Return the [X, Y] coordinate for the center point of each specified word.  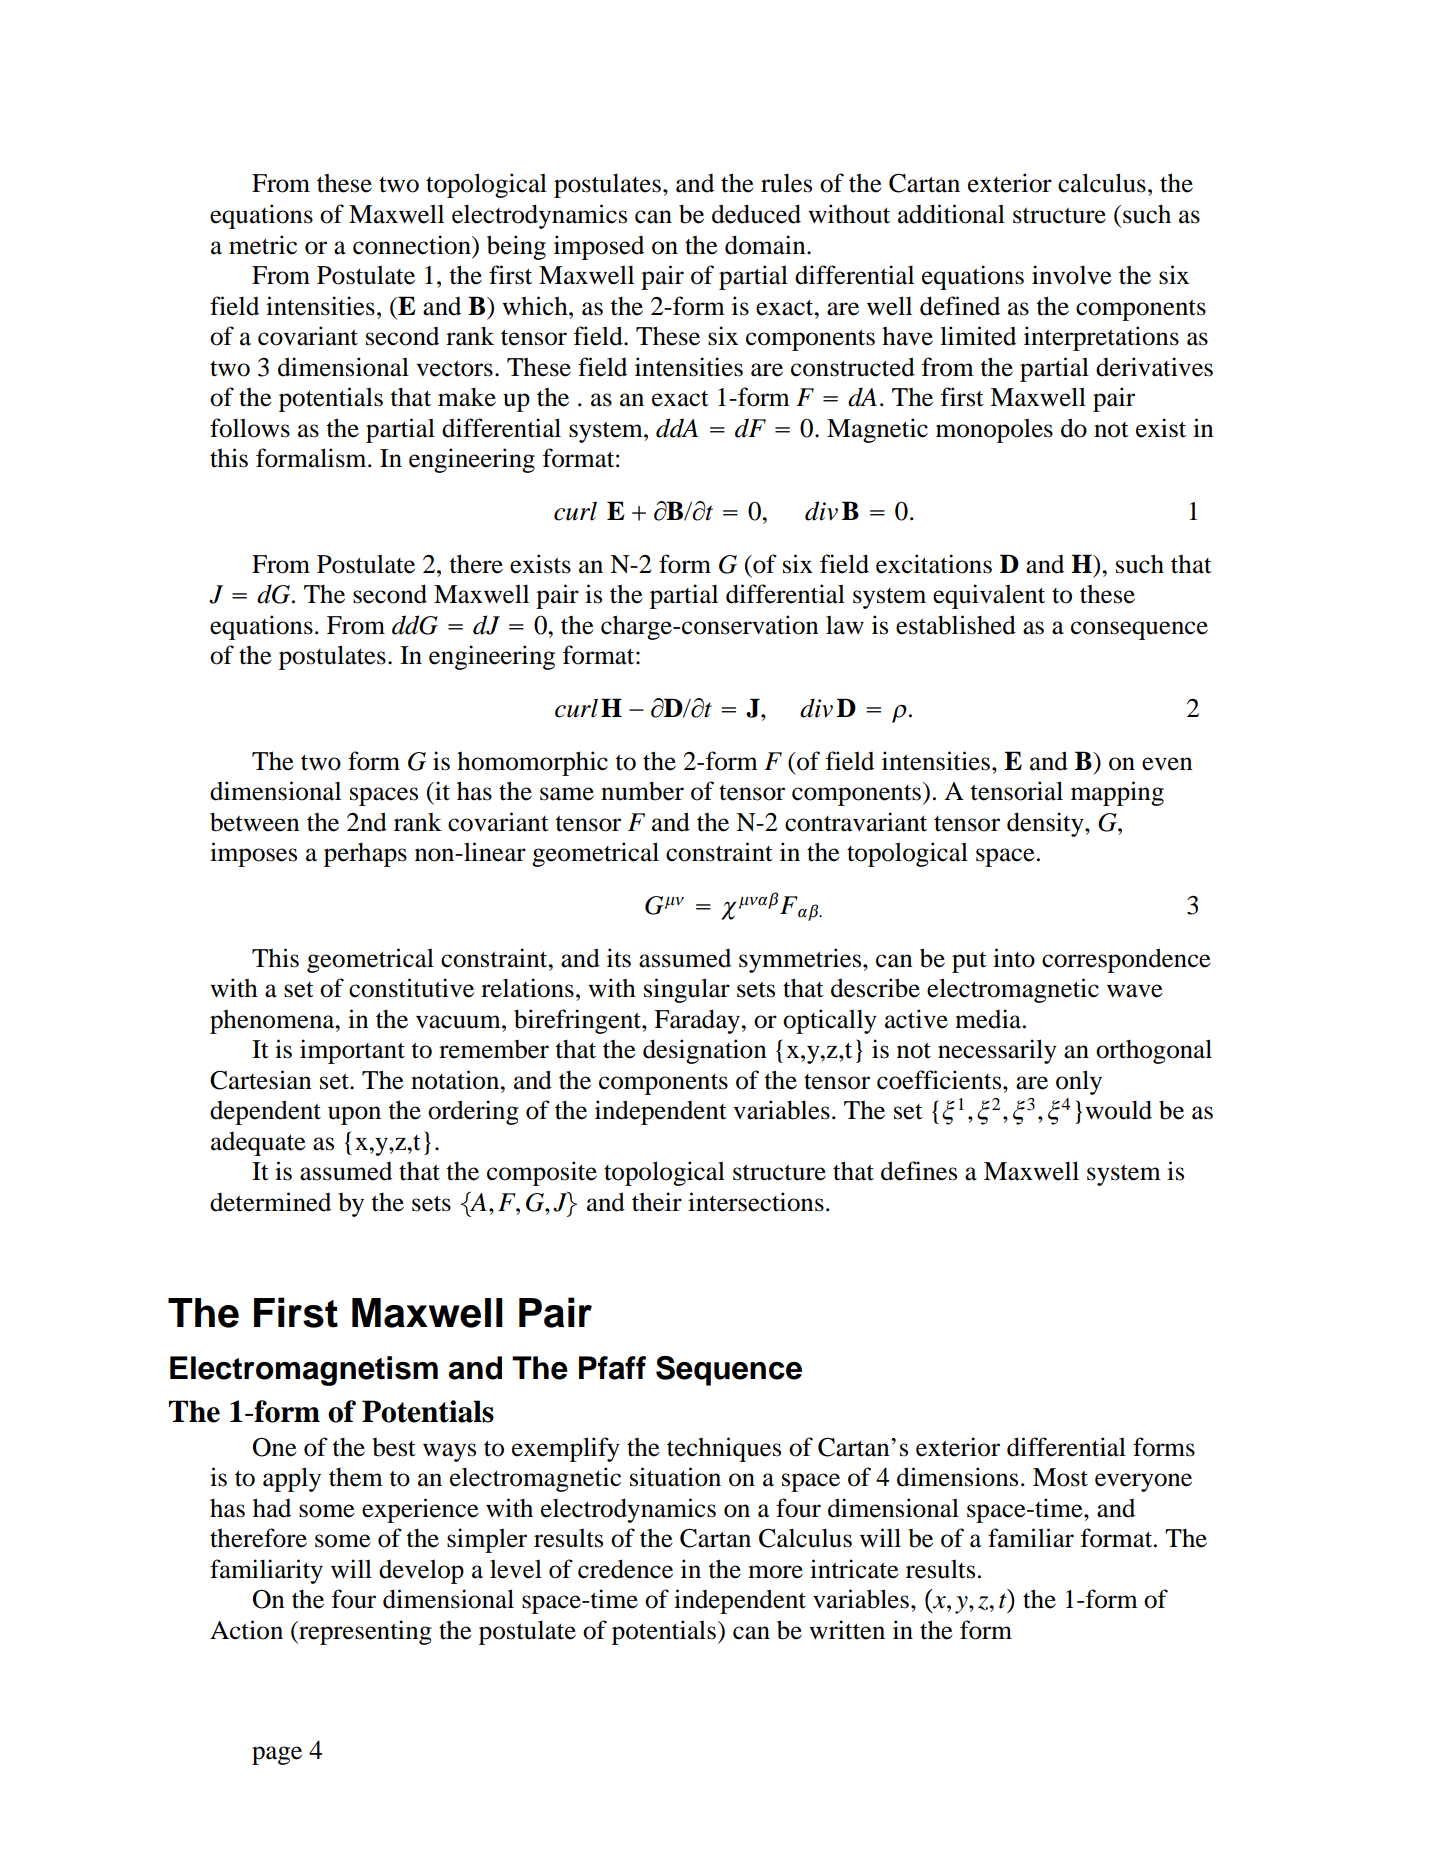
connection [413, 245]
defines [919, 1171]
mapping [1117, 793]
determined [270, 1202]
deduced [756, 214]
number [642, 791]
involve [1072, 275]
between [255, 822]
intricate [854, 1569]
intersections [756, 1202]
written [847, 1630]
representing [364, 1632]
